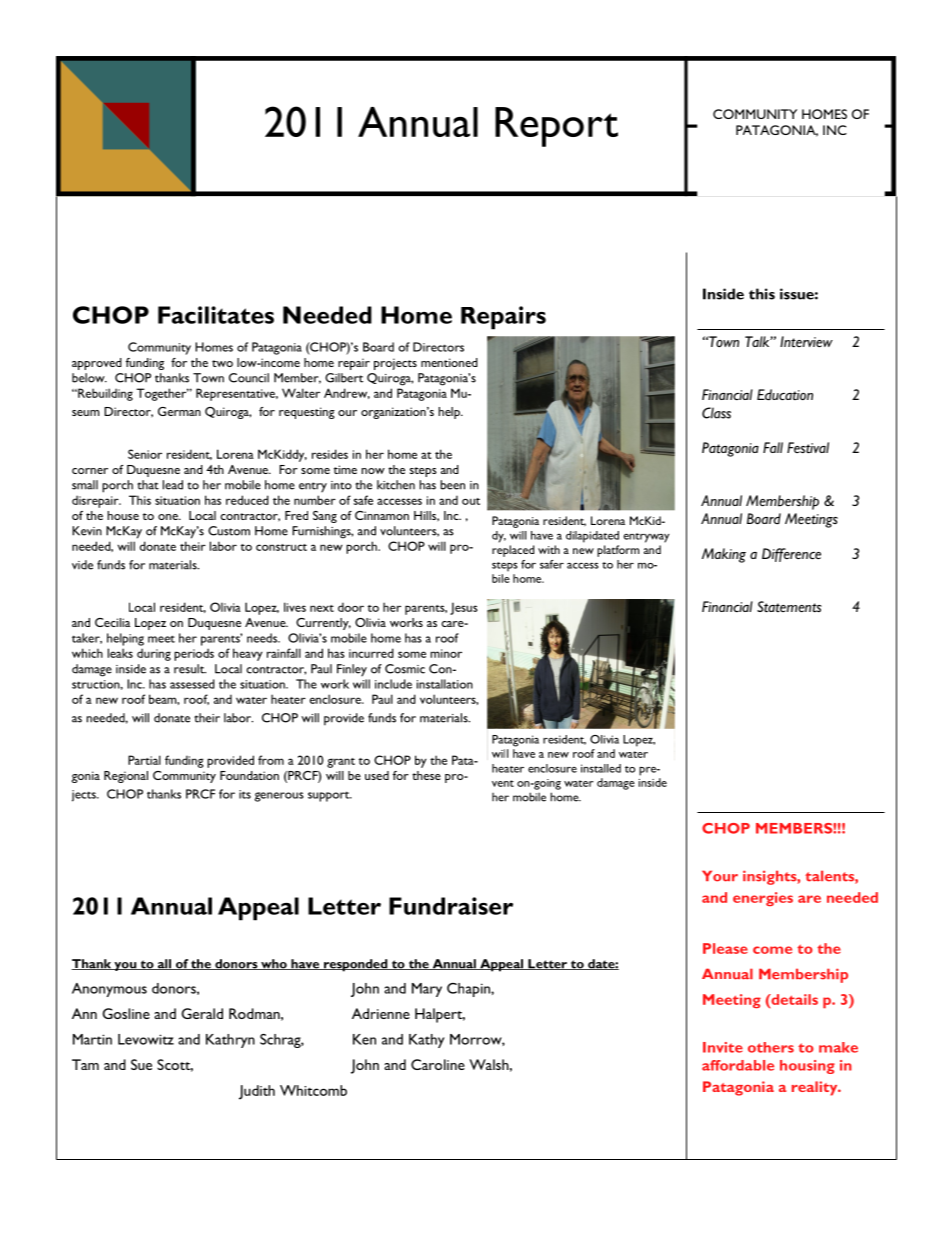  I want to click on Statements, so click(789, 606).
